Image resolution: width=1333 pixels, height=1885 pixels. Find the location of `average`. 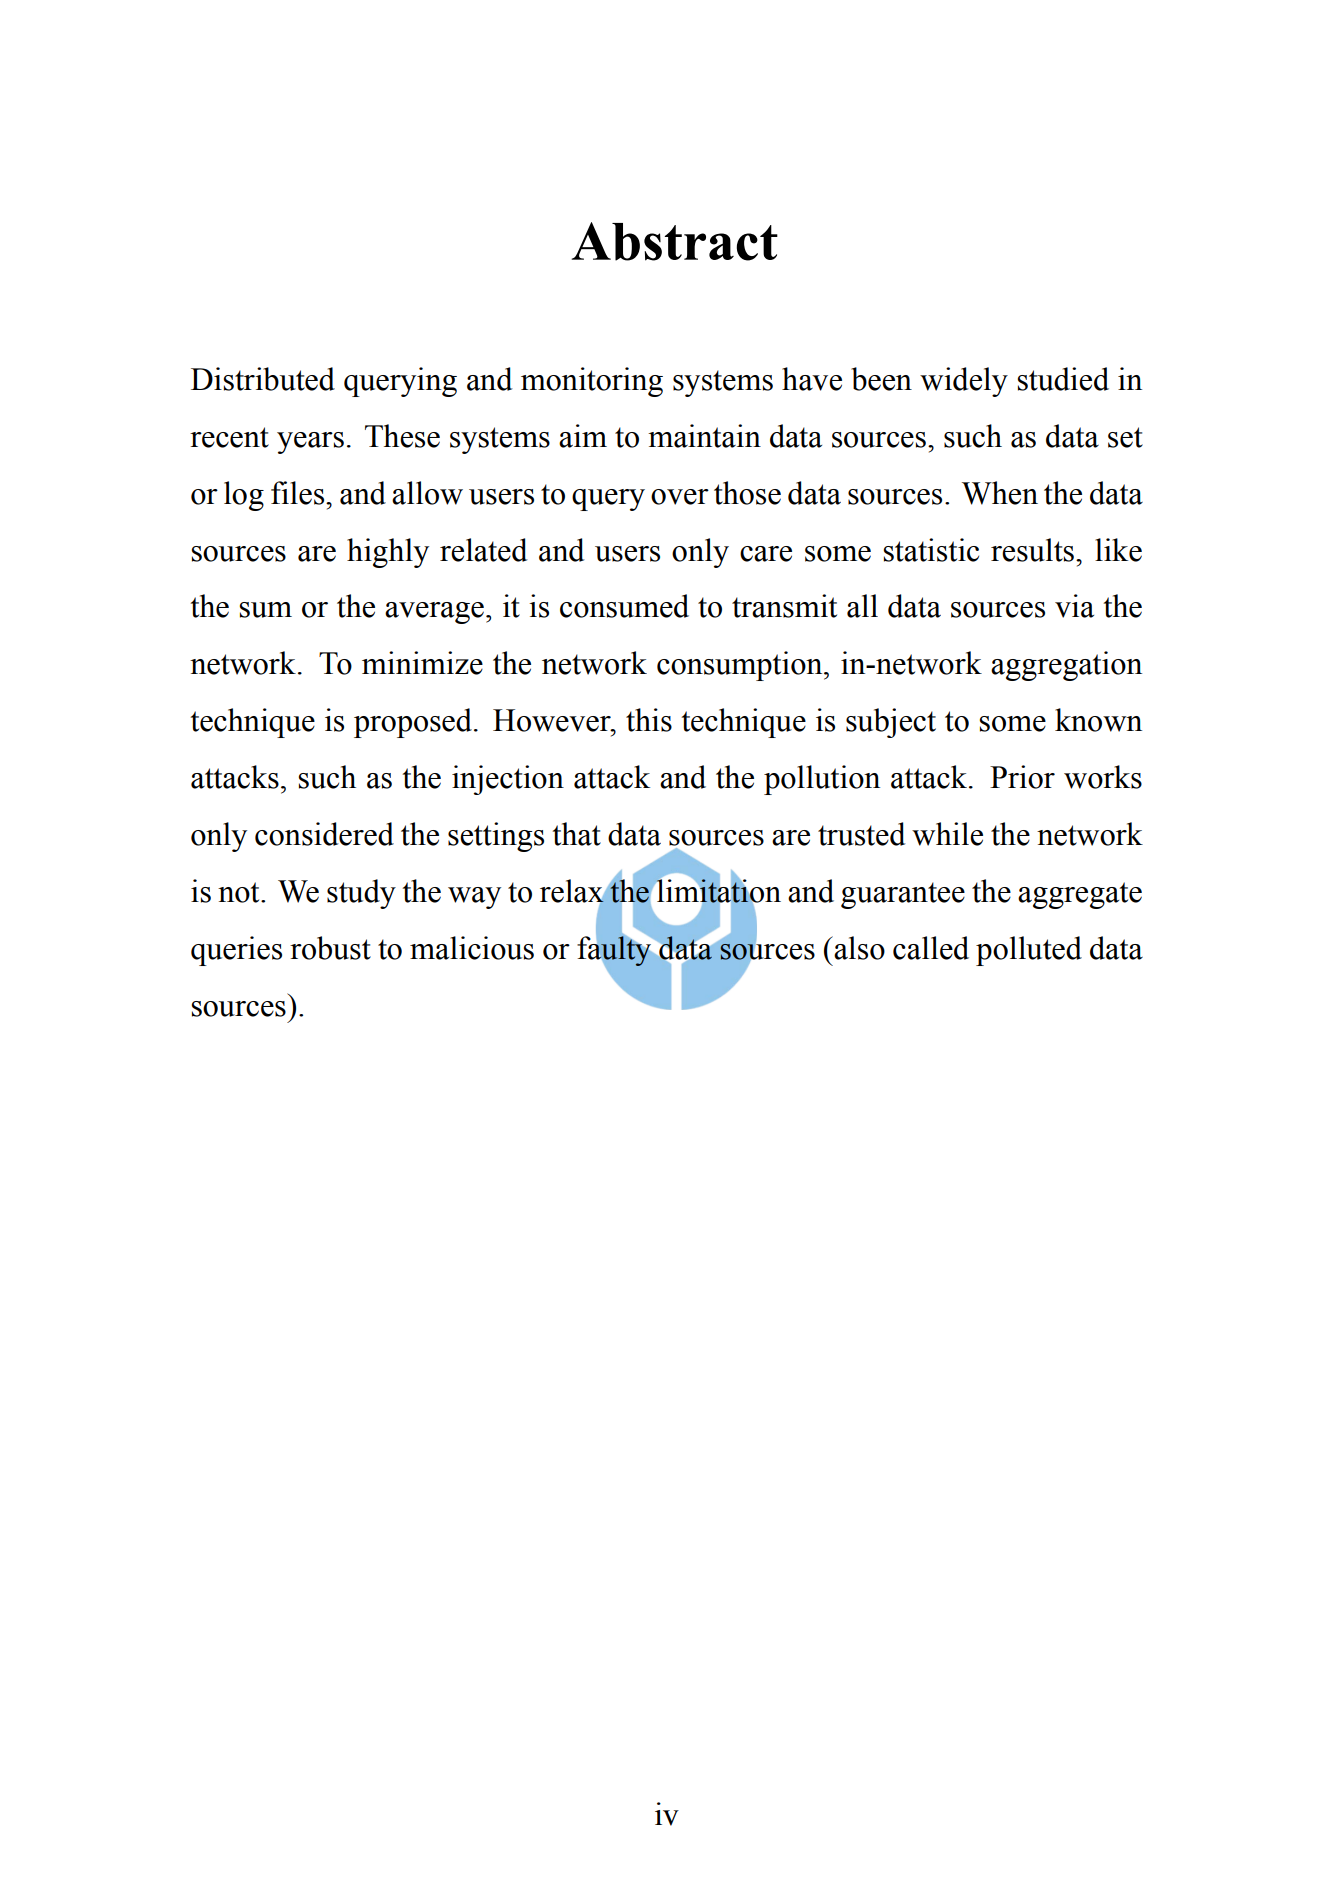

average is located at coordinates (434, 613).
